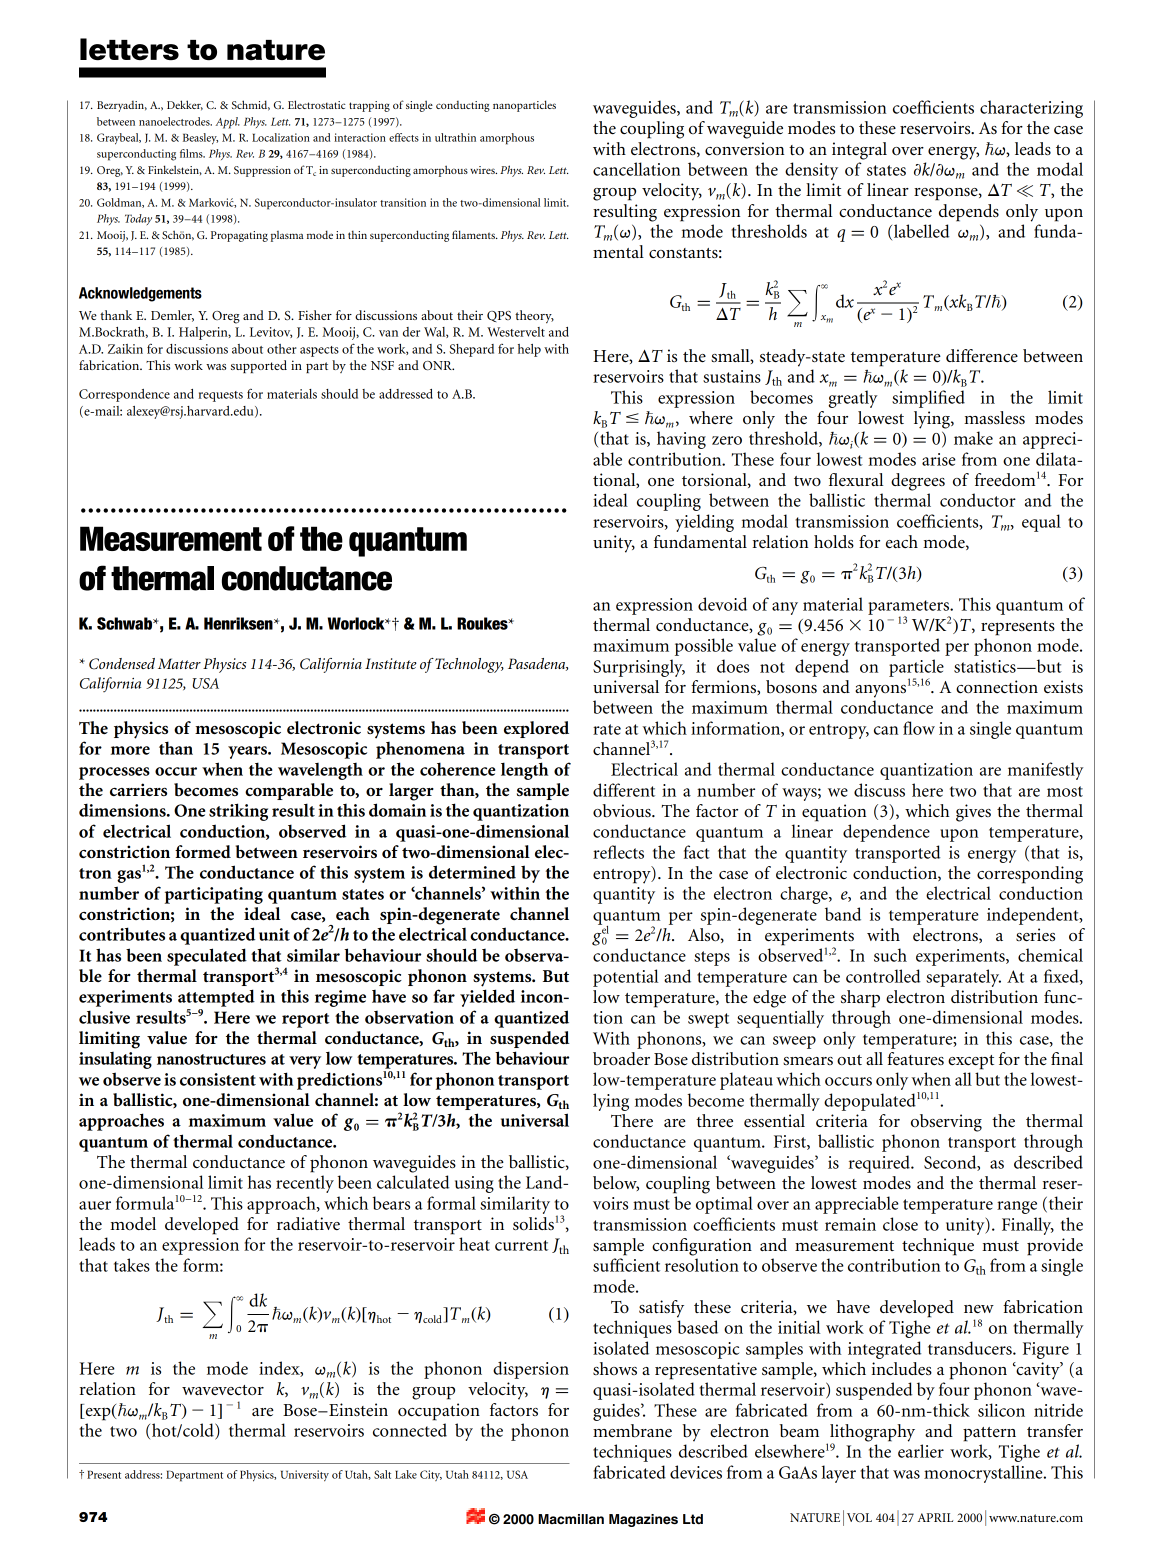 This image has height=1547, width=1176. I want to click on University, so click(305, 1476).
